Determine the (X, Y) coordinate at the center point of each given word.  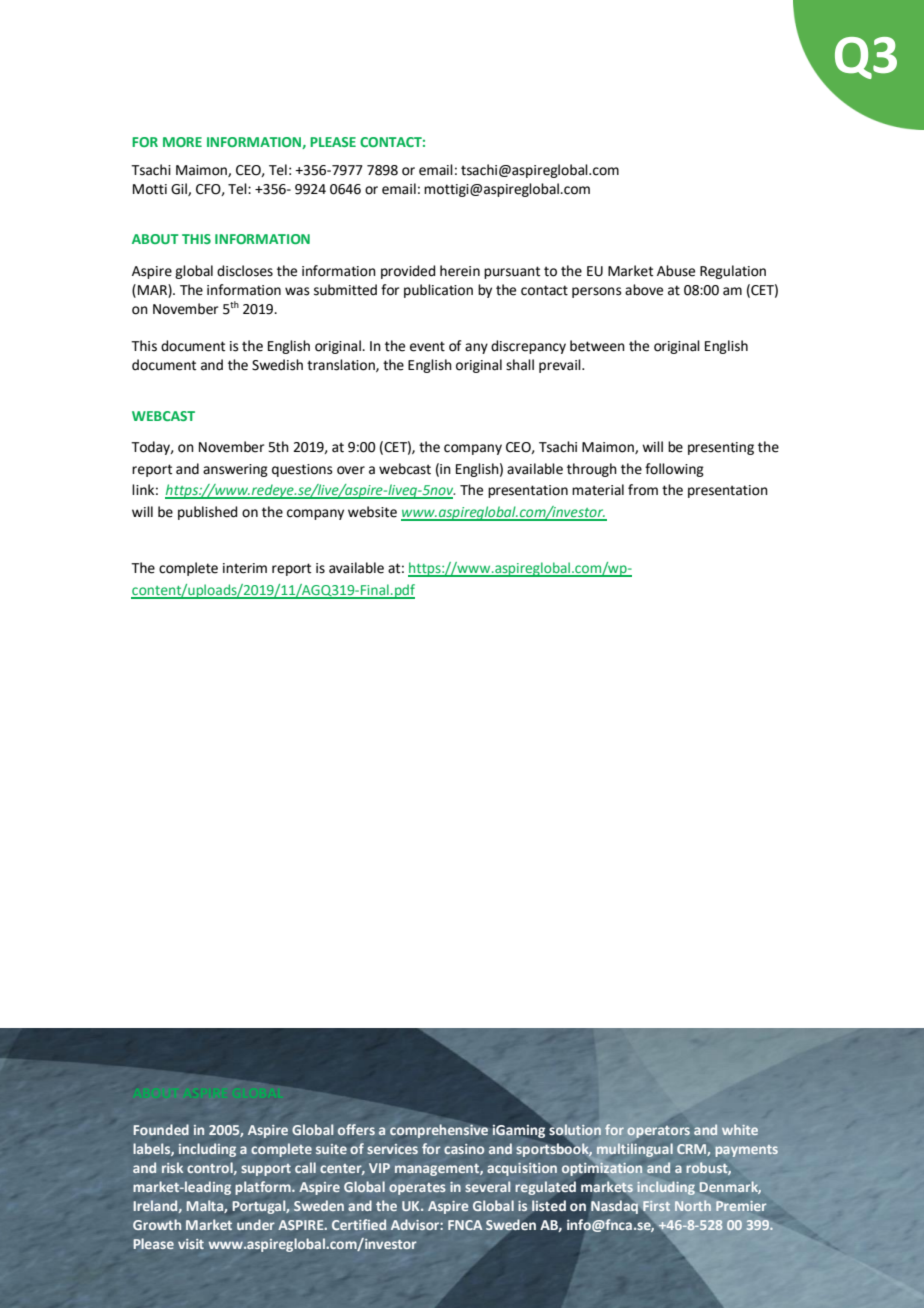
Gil (180, 189)
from (643, 490)
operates (417, 1189)
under (256, 1224)
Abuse (676, 271)
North (693, 1205)
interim (245, 568)
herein (460, 271)
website (372, 512)
